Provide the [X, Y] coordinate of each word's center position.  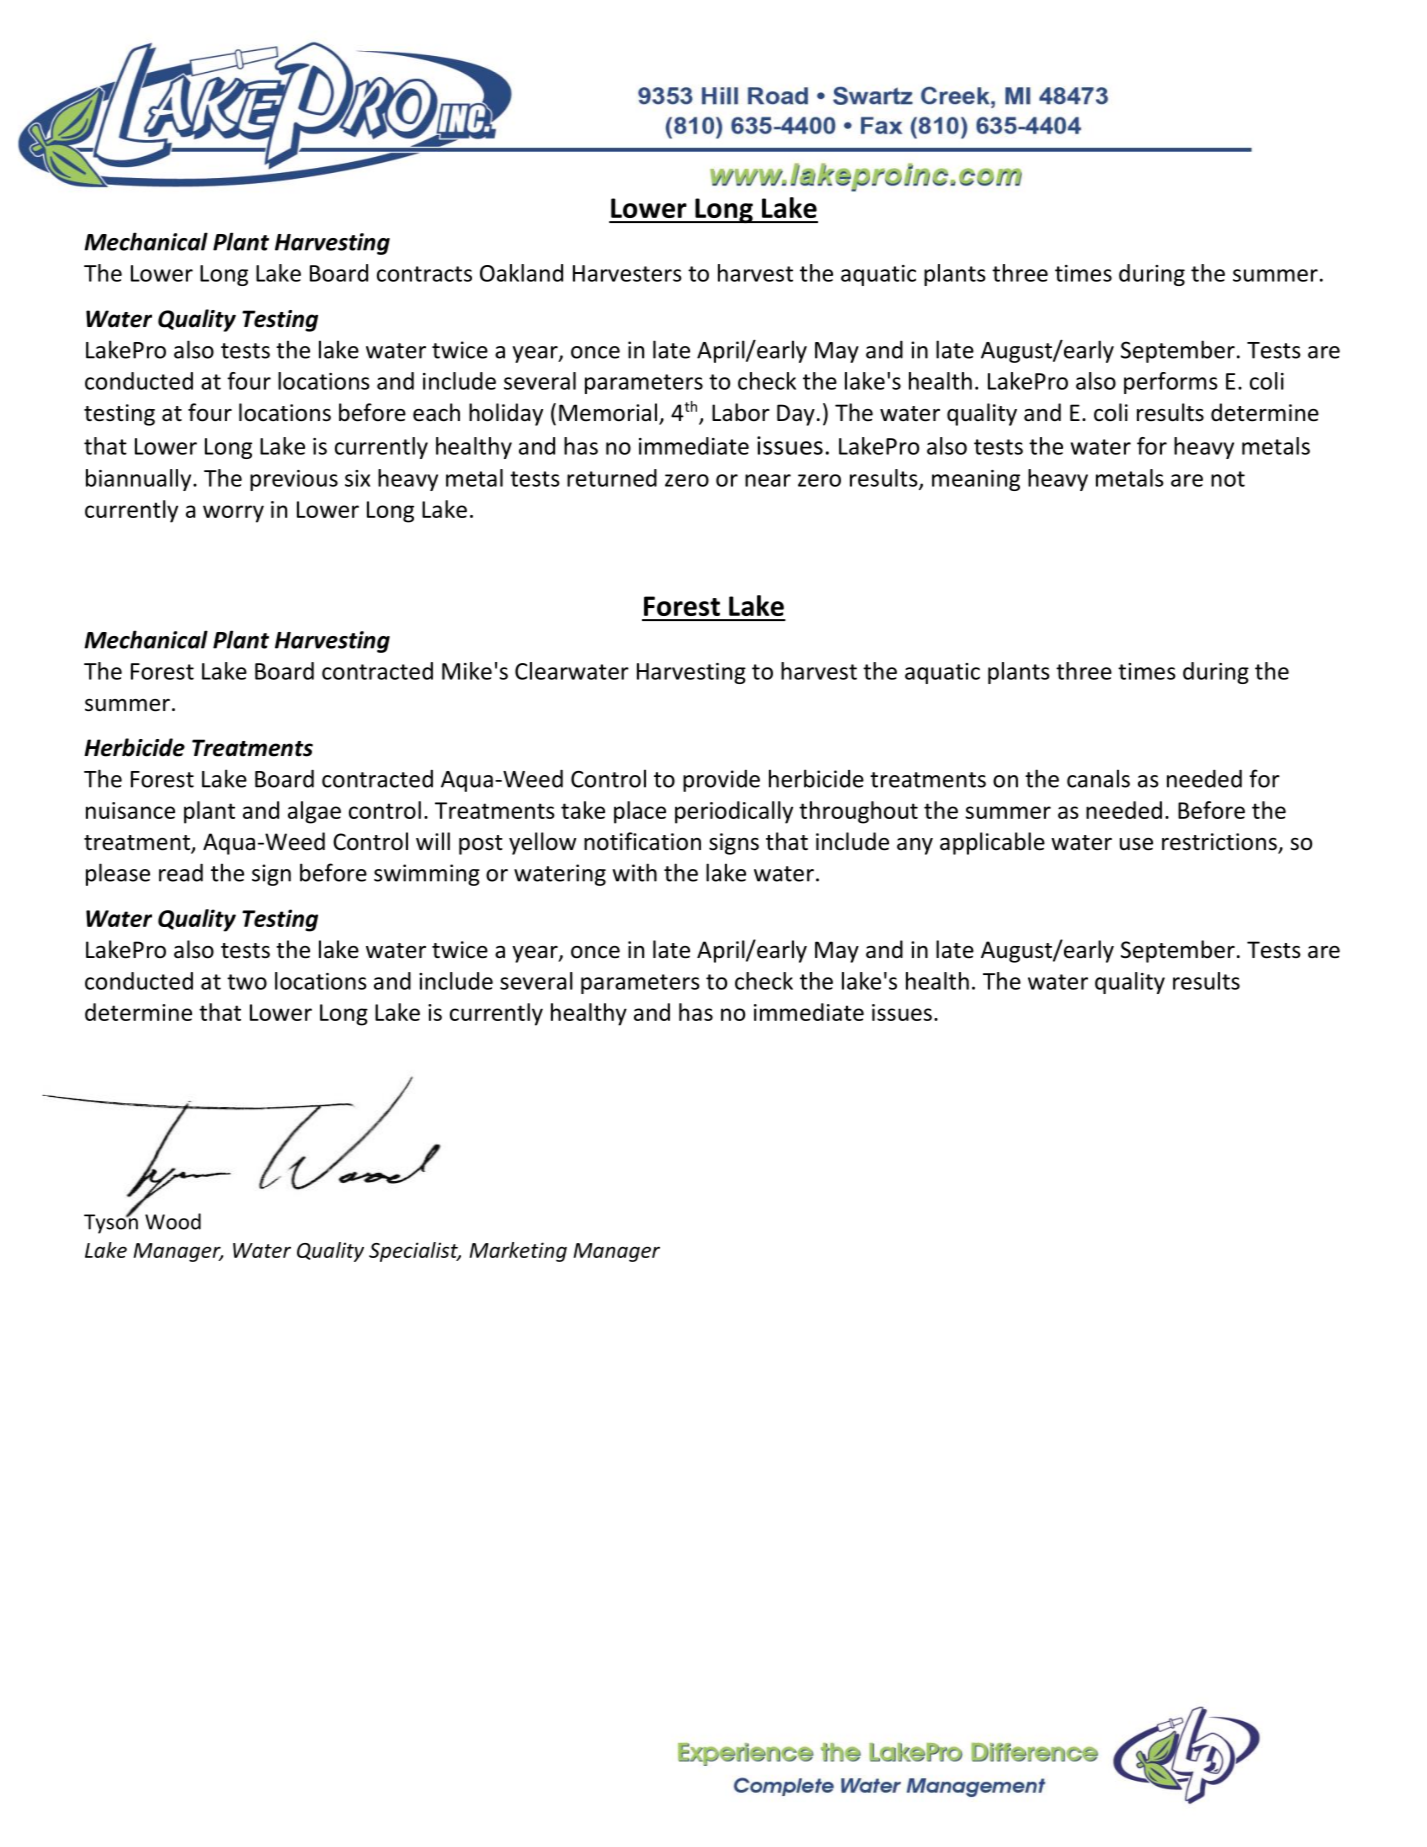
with [634, 872]
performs [1171, 383]
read [181, 872]
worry [233, 514]
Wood [173, 1221]
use [1136, 844]
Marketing [518, 1252]
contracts [424, 274]
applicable [992, 843]
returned [612, 478]
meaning [976, 480]
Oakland [521, 273]
